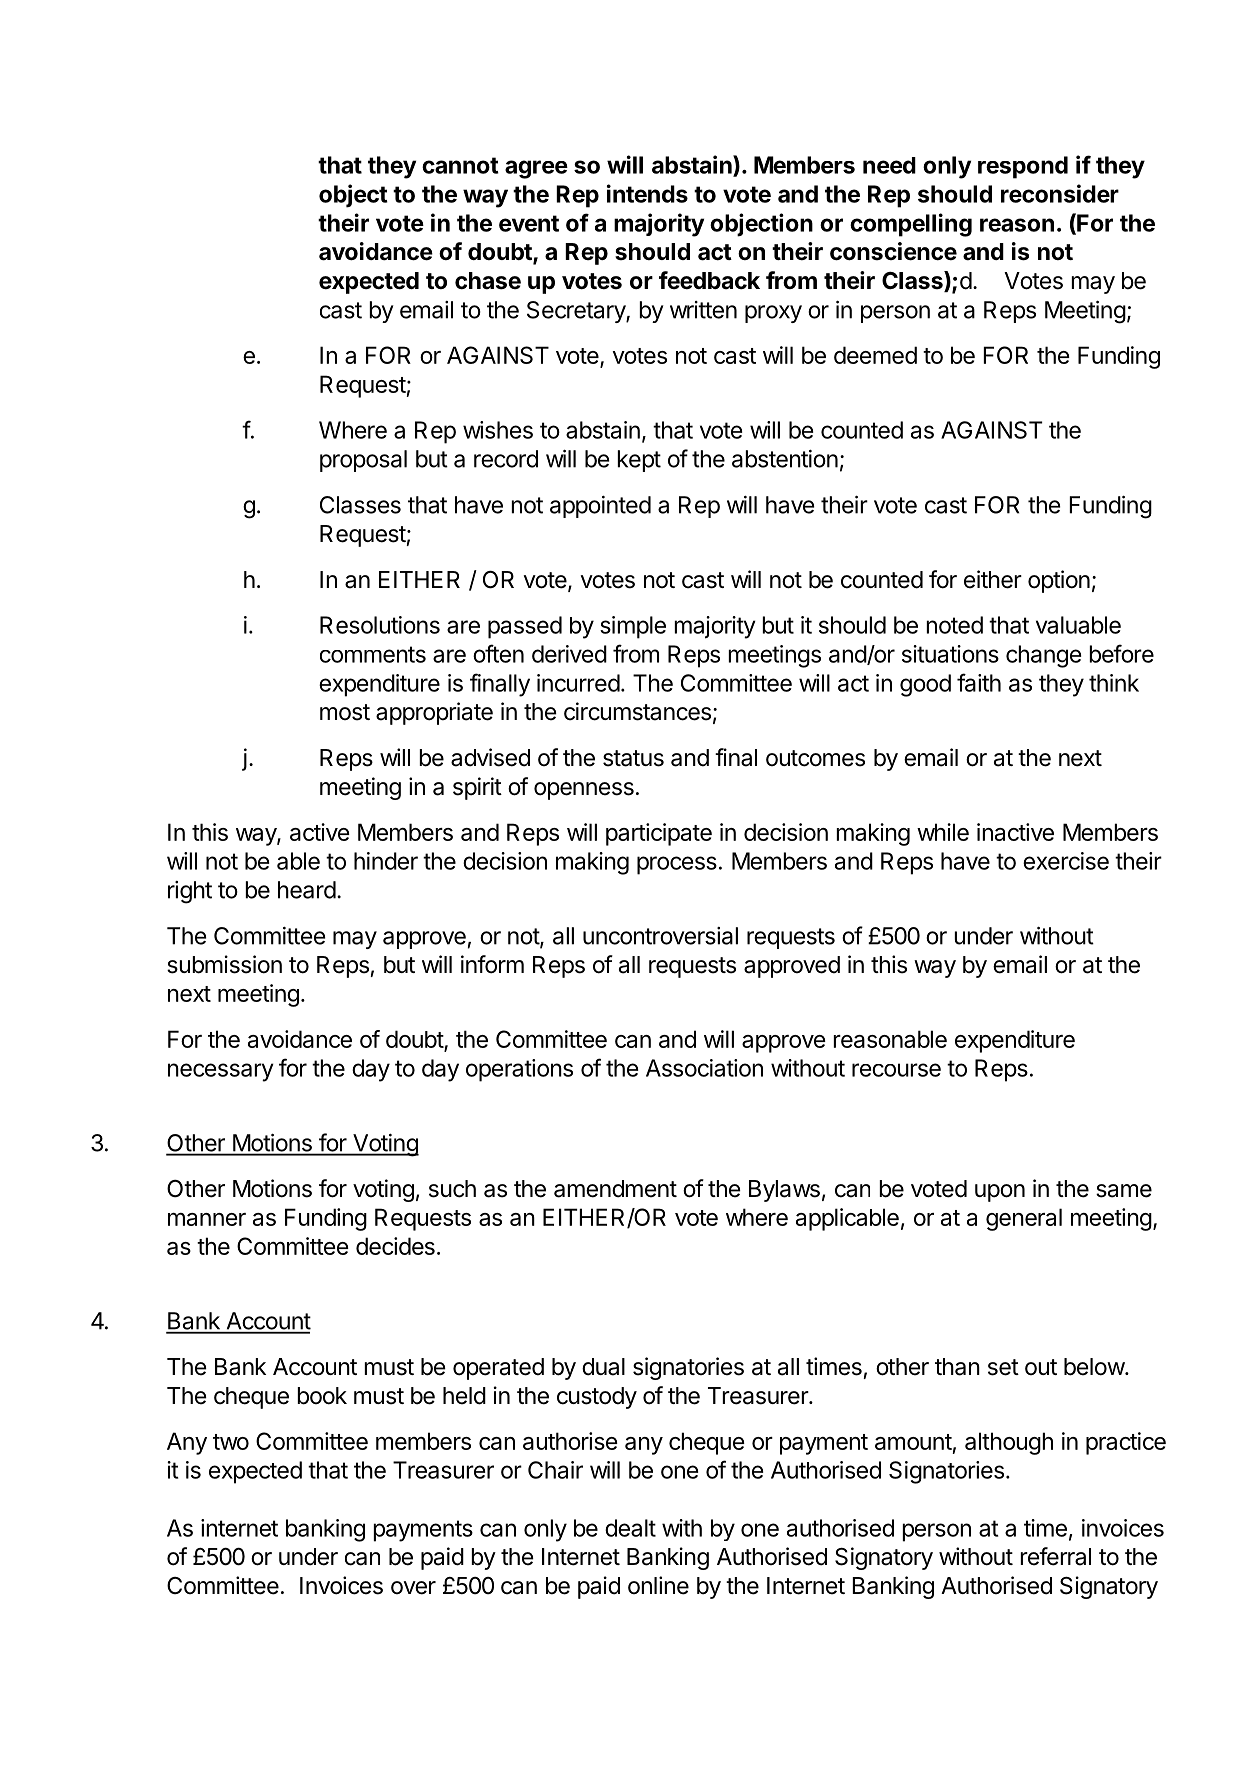 Image resolution: width=1259 pixels, height=1780 pixels. What do you see at coordinates (1066, 861) in the screenshot?
I see `exercise` at bounding box center [1066, 861].
